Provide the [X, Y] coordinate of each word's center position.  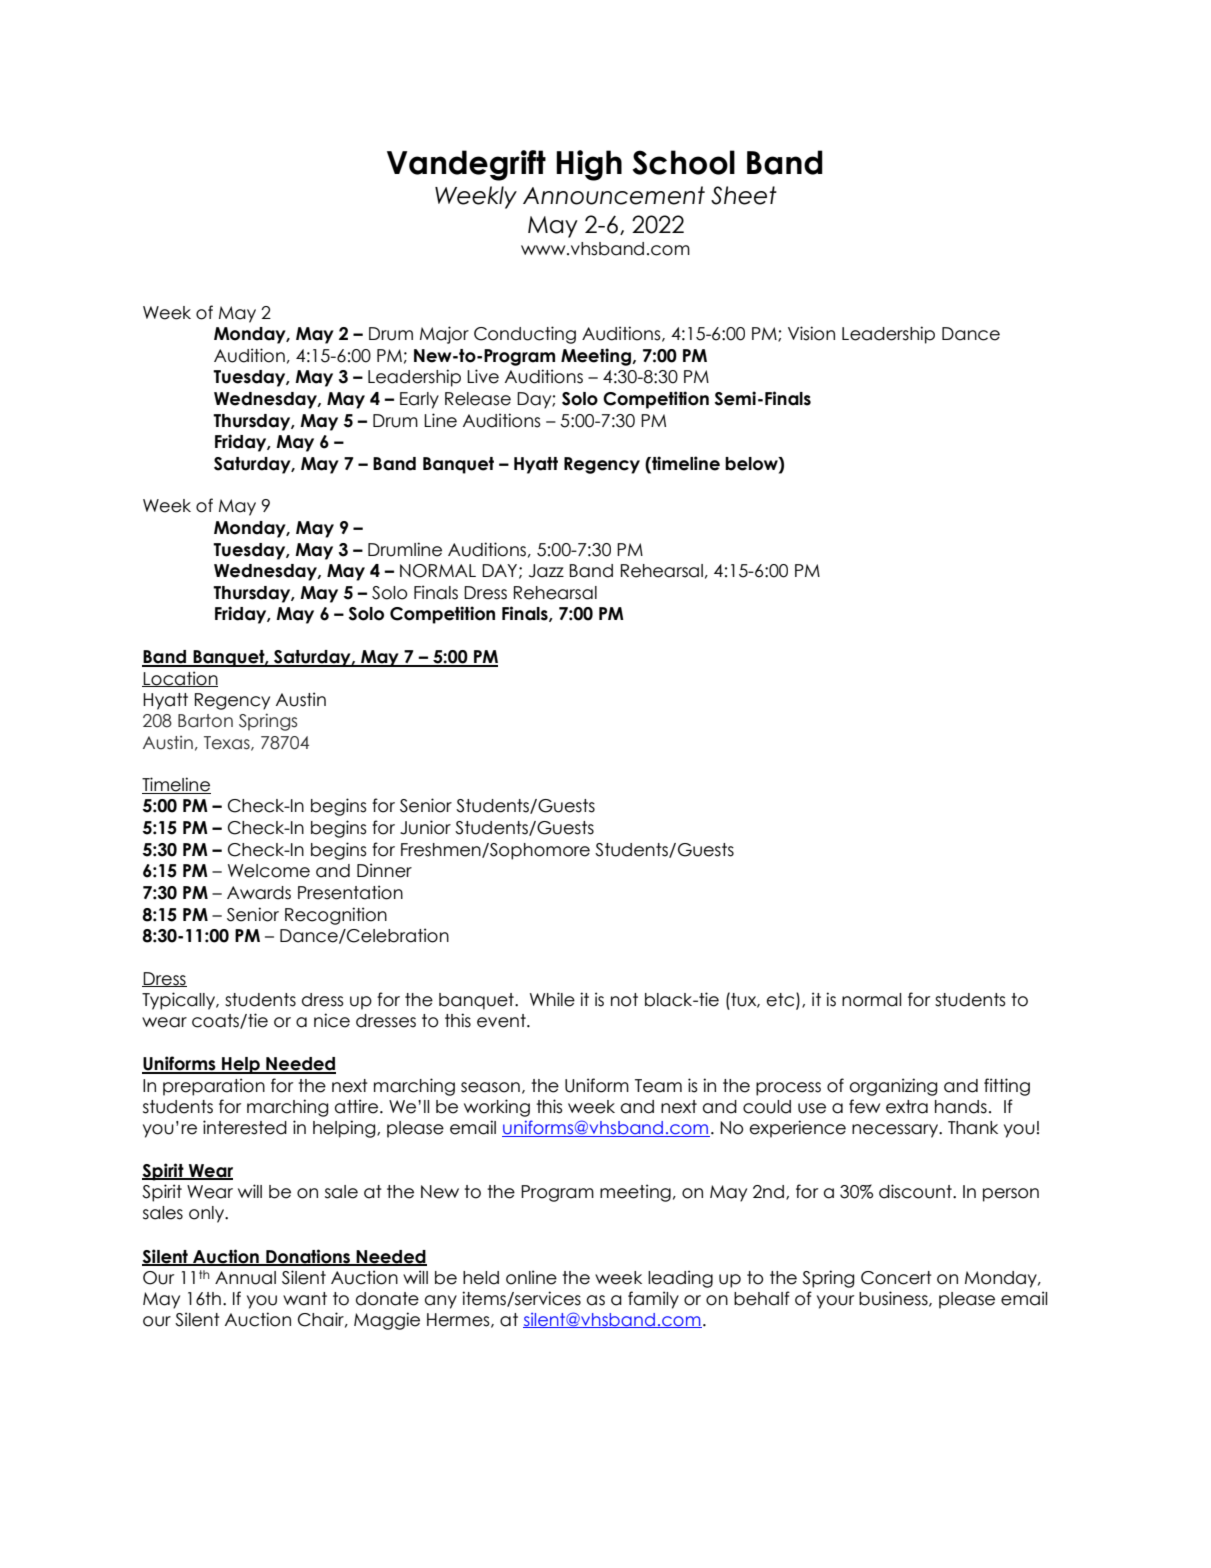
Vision [811, 333]
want [305, 1299]
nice [332, 1020]
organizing [893, 1087]
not [624, 1000]
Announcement [614, 195]
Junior [425, 827]
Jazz [546, 571]
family [653, 1300]
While [552, 999]
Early [419, 400]
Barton [205, 721]
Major [444, 335]
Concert [896, 1278]
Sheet [744, 195]
